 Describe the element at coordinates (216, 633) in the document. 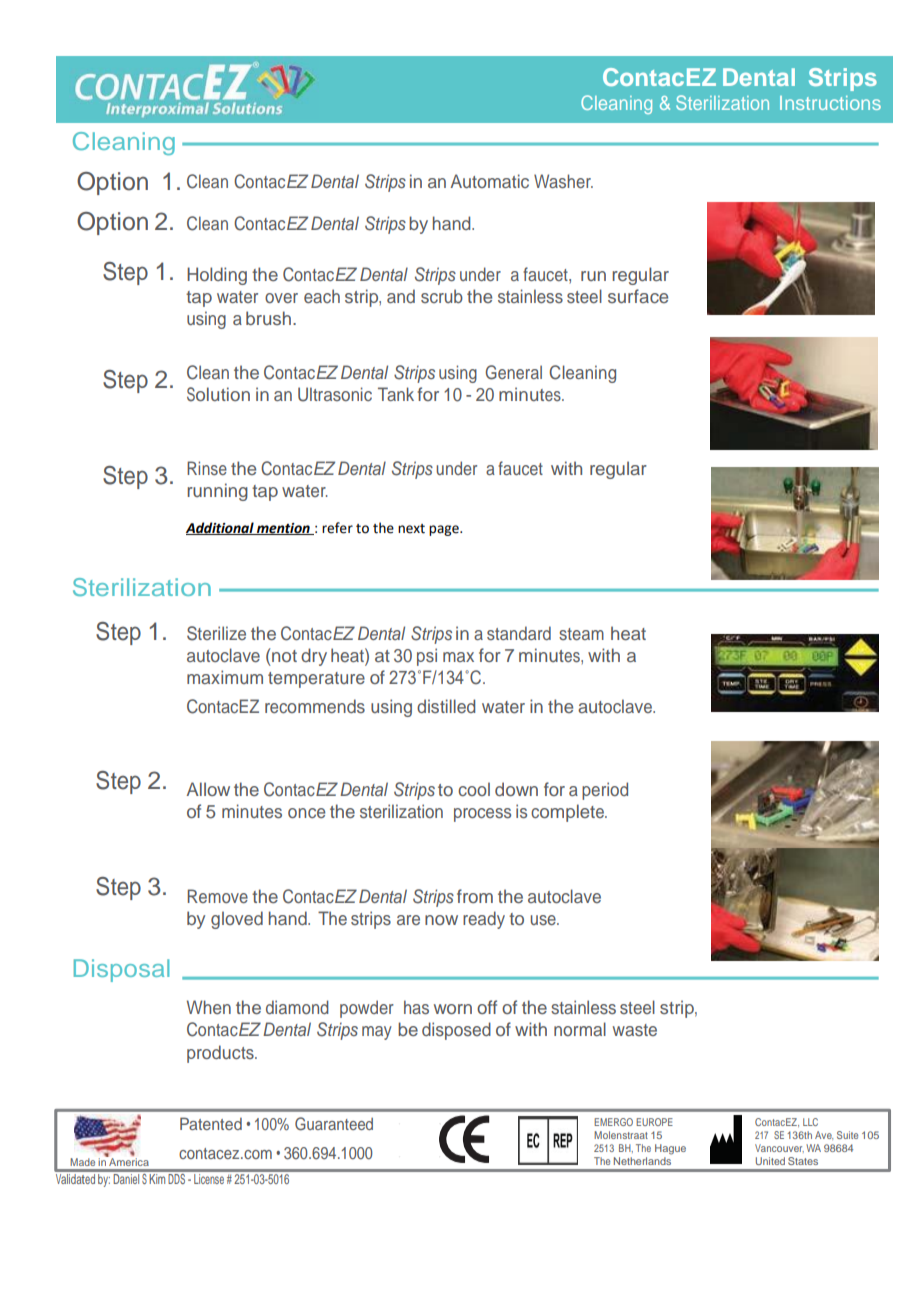

I see `Sterilize` at that location.
